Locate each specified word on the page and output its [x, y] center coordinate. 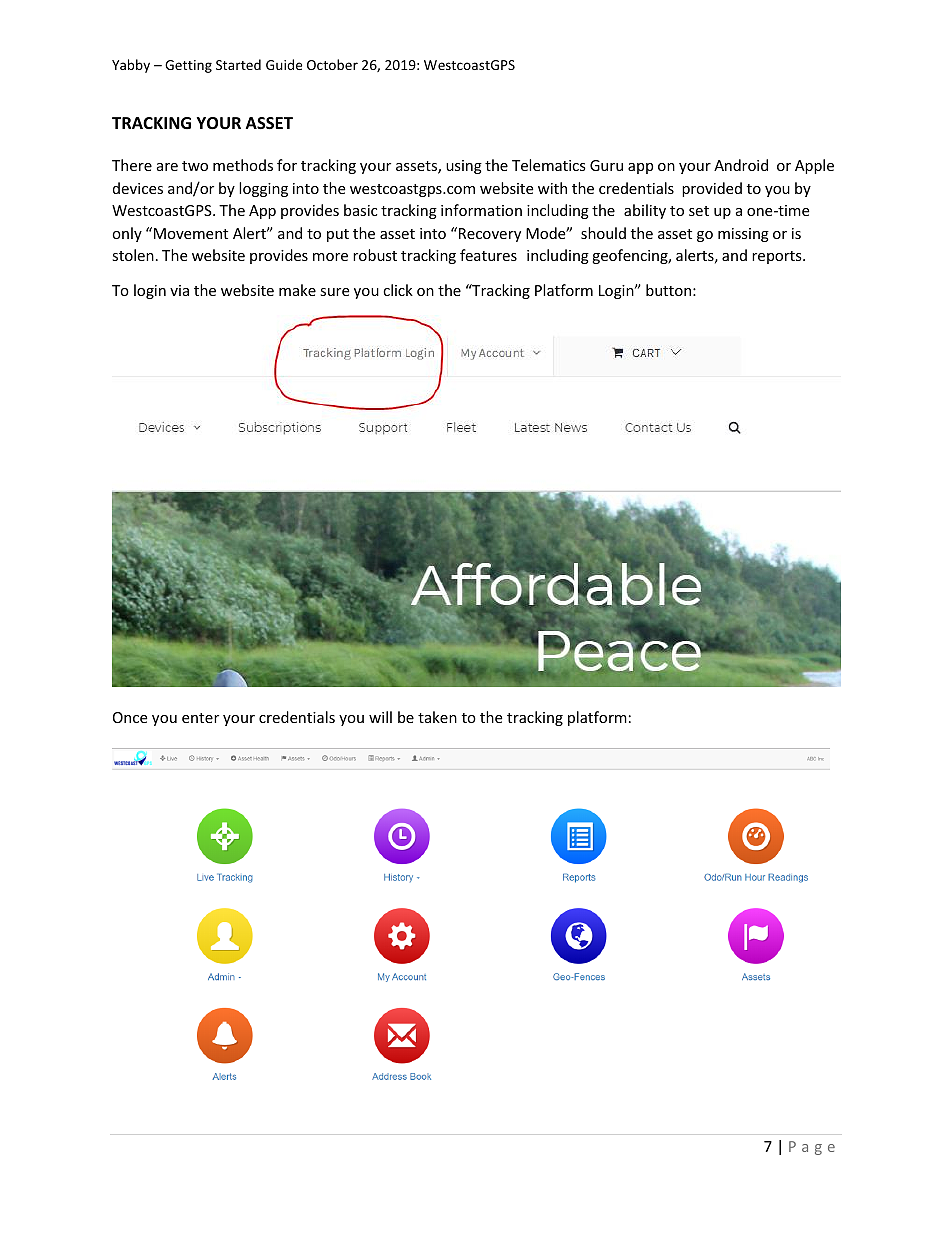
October [332, 64]
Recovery [490, 235]
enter [200, 718]
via [179, 290]
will [380, 717]
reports [778, 257]
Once [130, 717]
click [398, 290]
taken [437, 717]
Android [741, 165]
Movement [191, 233]
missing [743, 235]
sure [334, 292]
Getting [188, 66]
